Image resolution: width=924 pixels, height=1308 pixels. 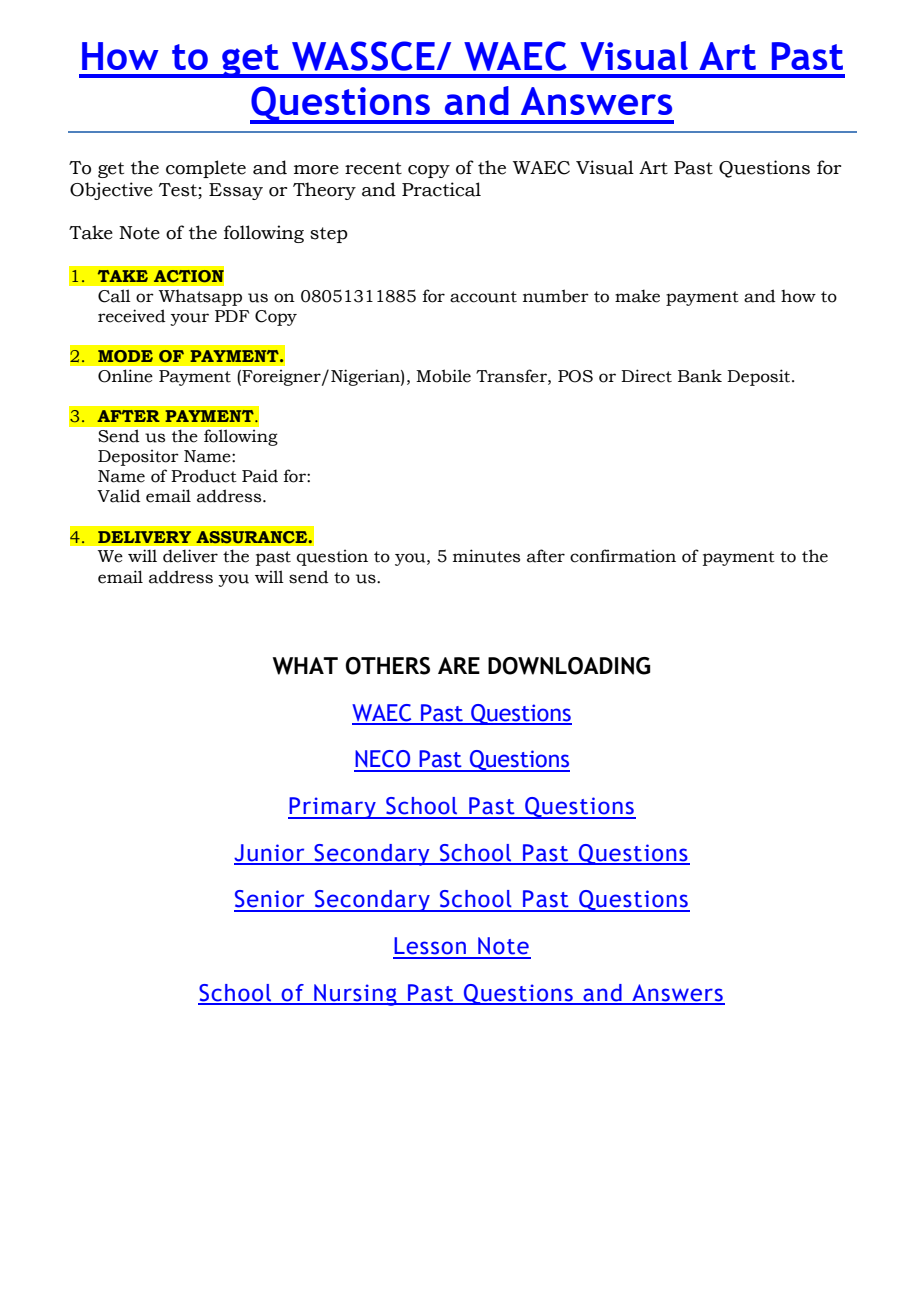 I want to click on Direct, so click(x=646, y=376).
